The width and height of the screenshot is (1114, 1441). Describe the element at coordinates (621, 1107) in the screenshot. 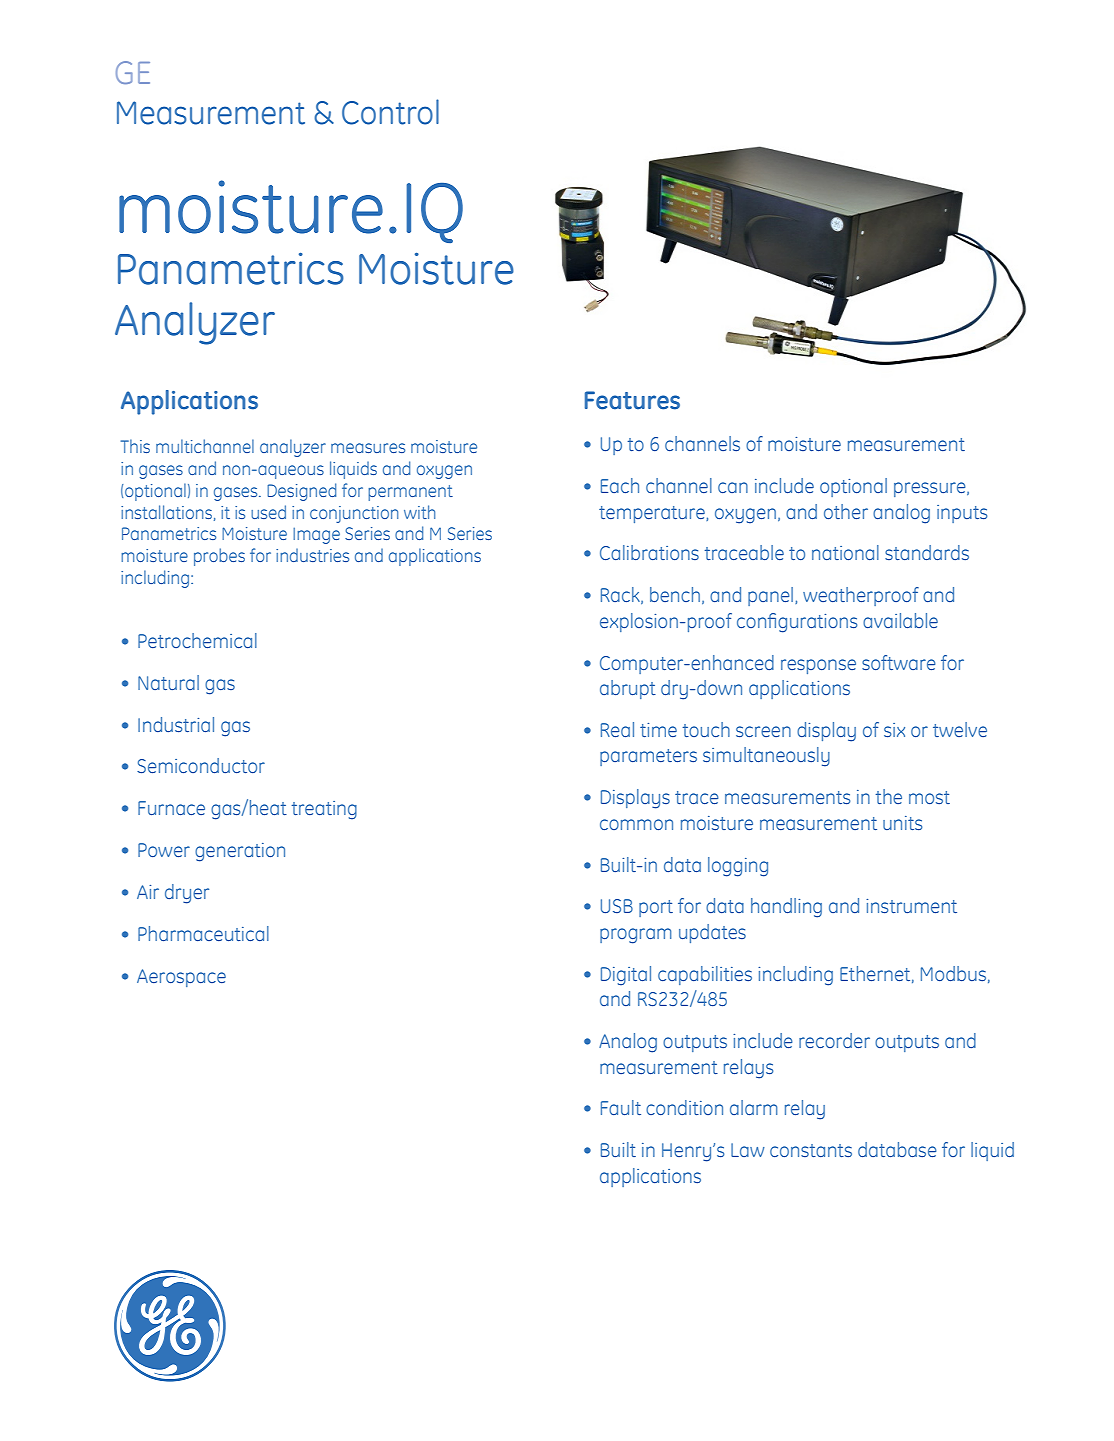

I see `Fault` at that location.
